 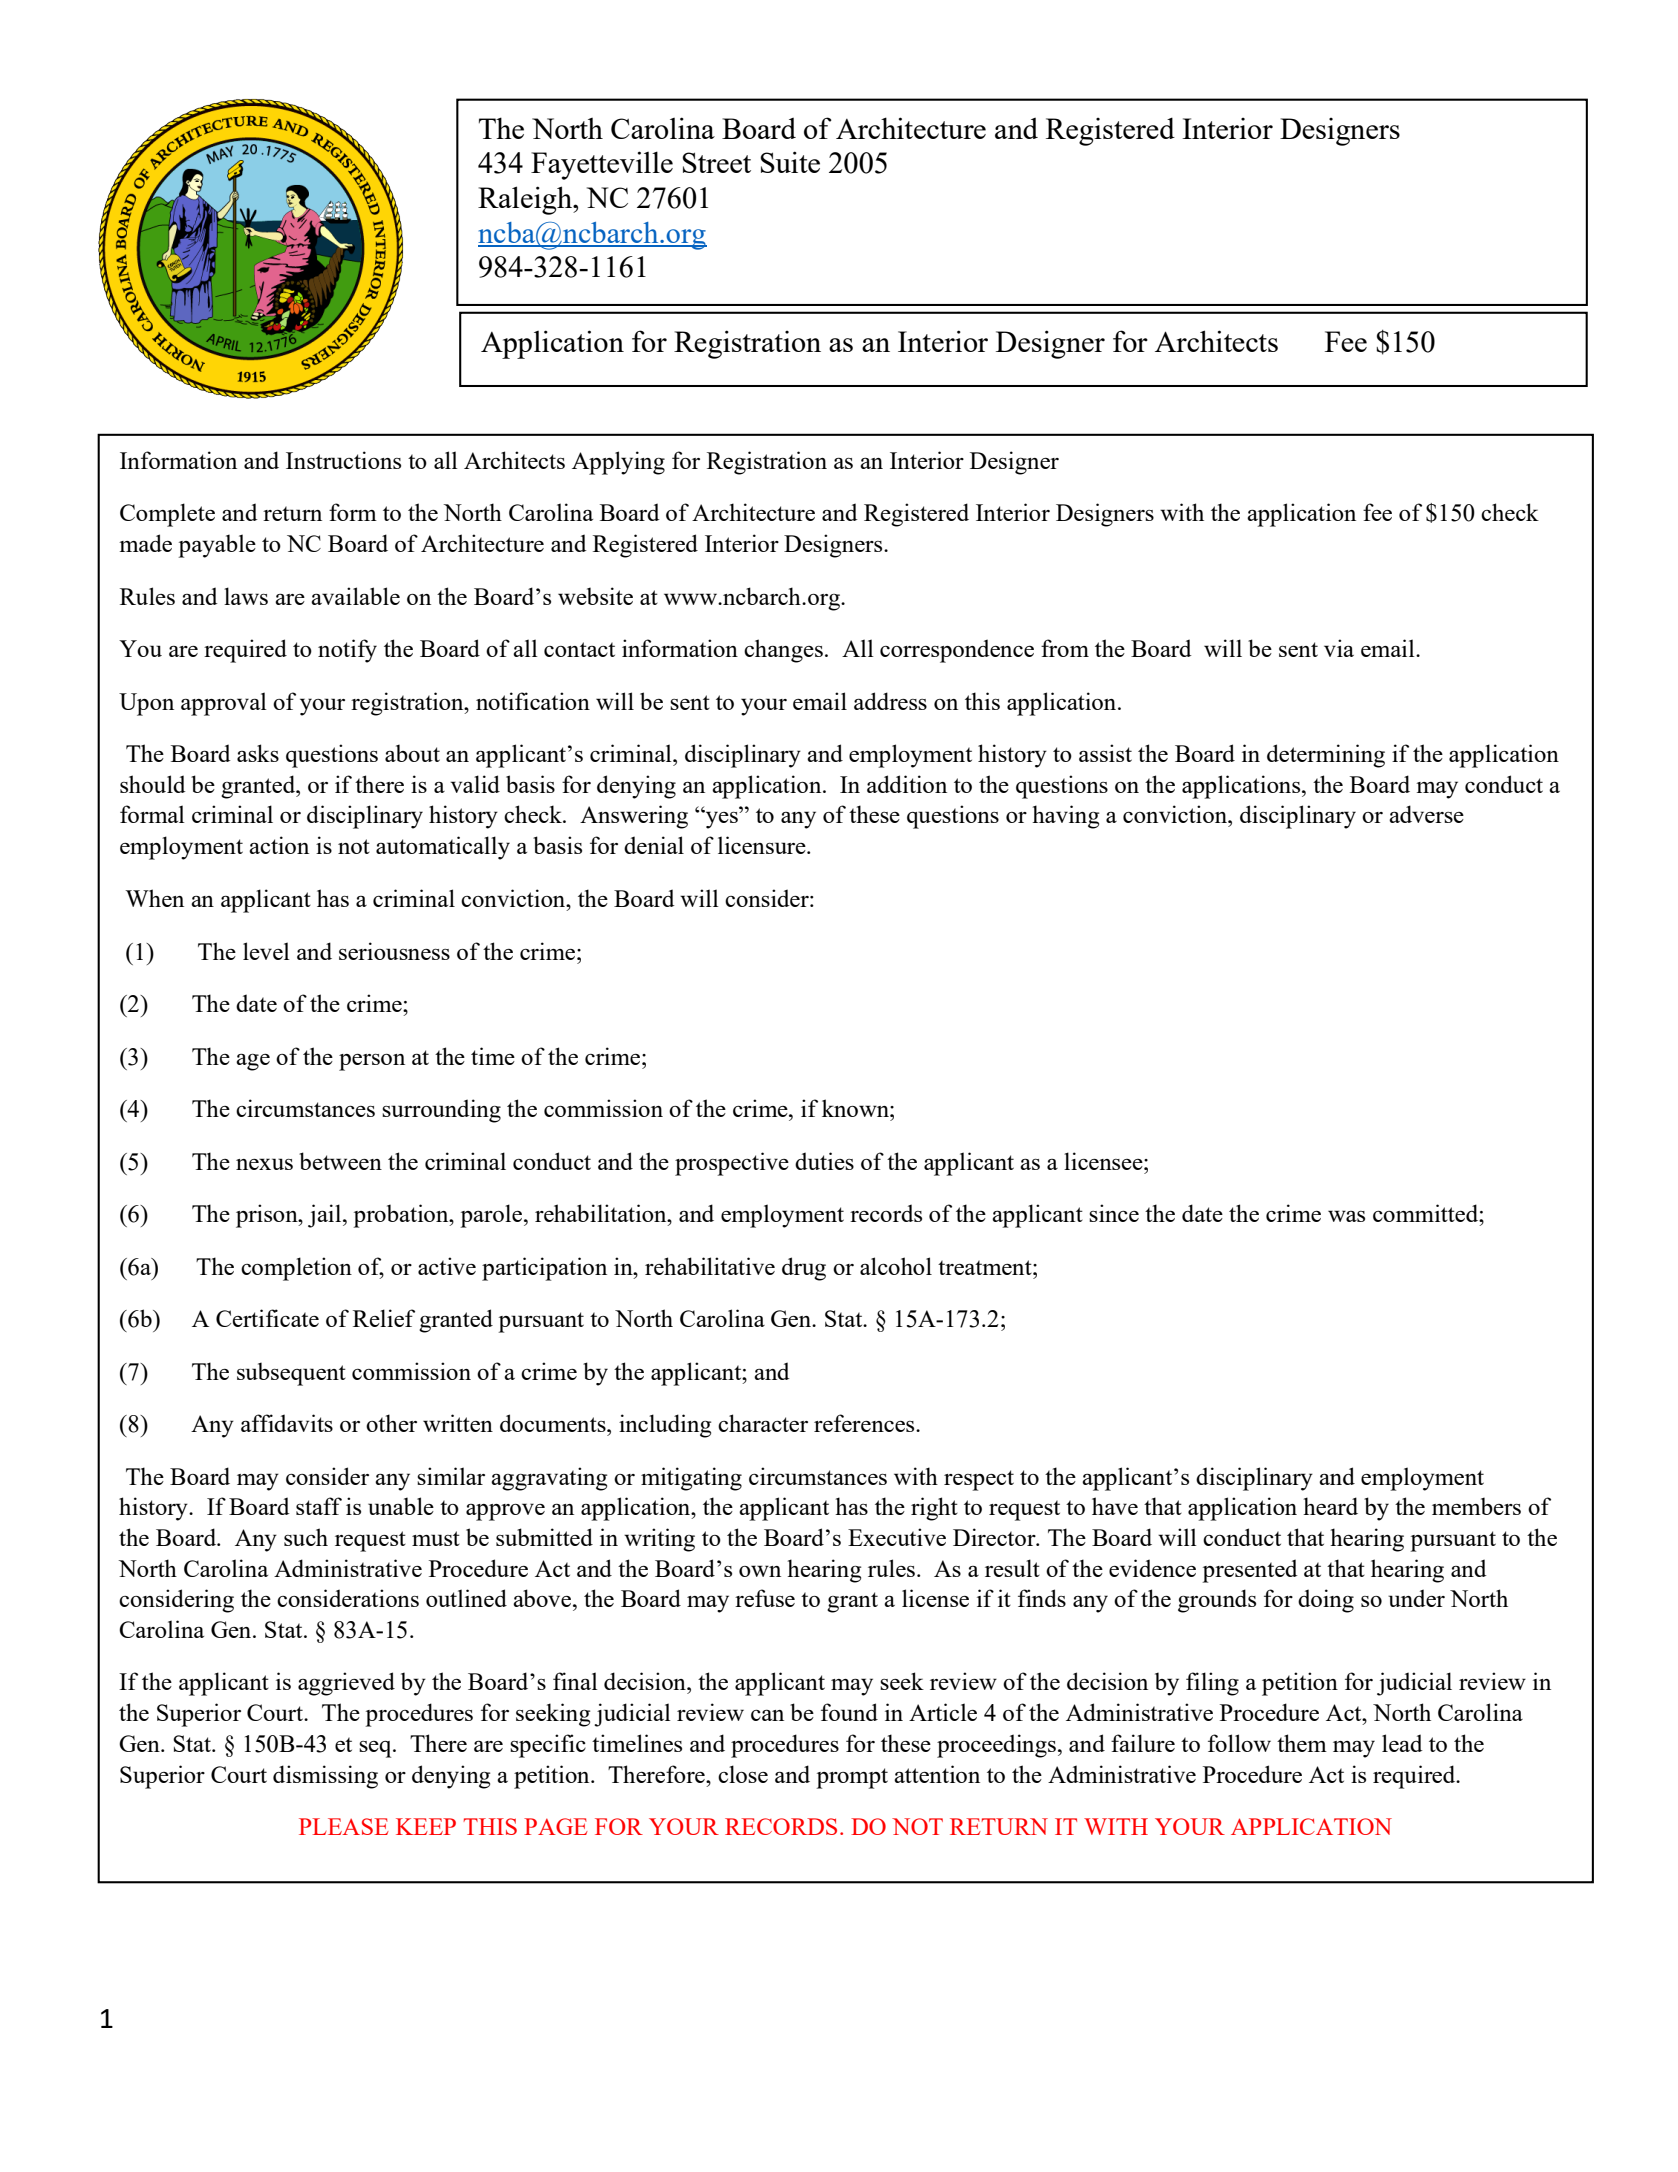 I want to click on via, so click(x=1339, y=648).
